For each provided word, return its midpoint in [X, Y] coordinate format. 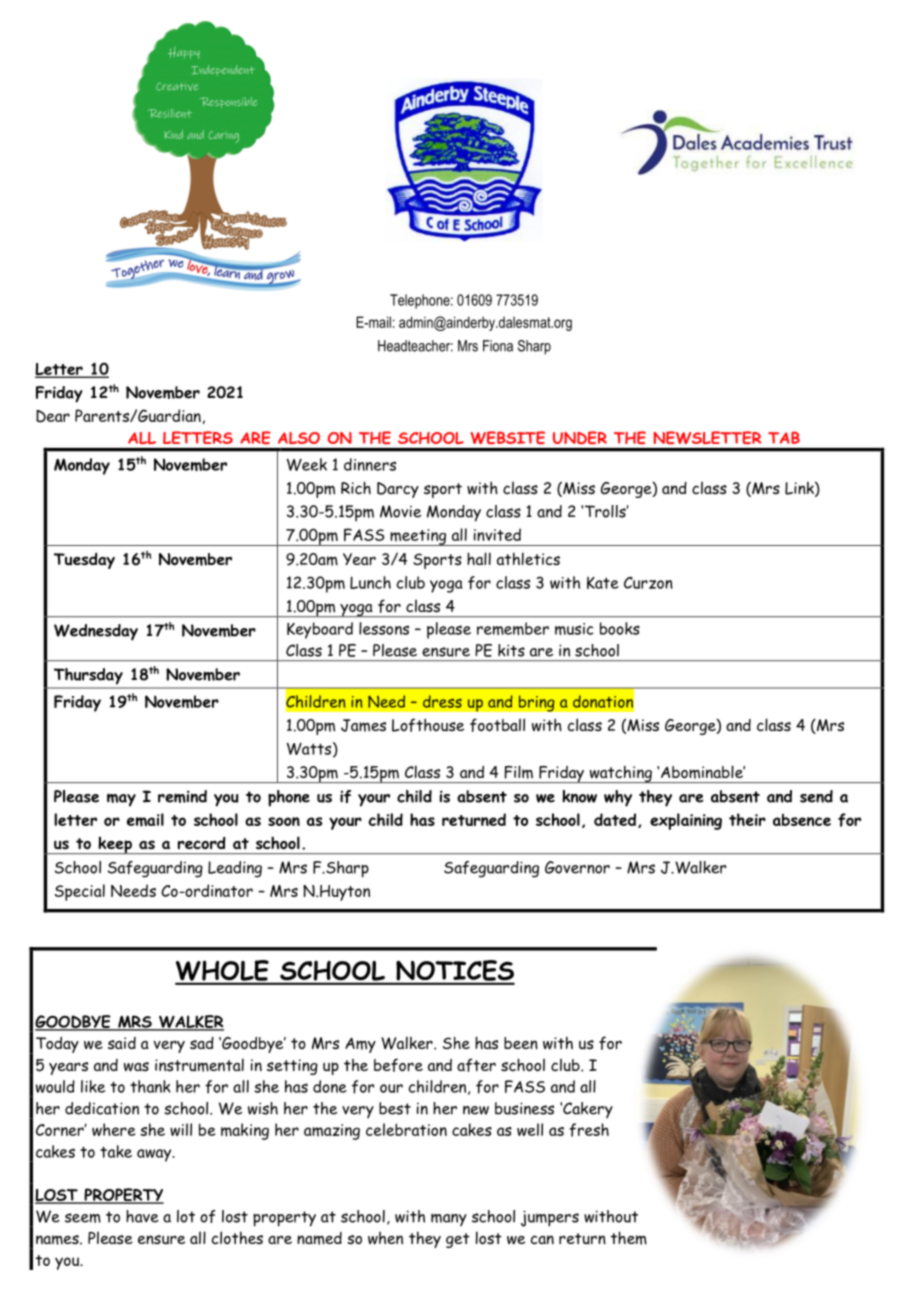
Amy [360, 1045]
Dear [53, 416]
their [747, 819]
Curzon [648, 583]
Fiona [498, 346]
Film [519, 772]
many [449, 1219]
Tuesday [84, 560]
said [122, 1043]
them [629, 1238]
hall [479, 558]
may [121, 800]
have [142, 1216]
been [521, 1043]
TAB [784, 437]
